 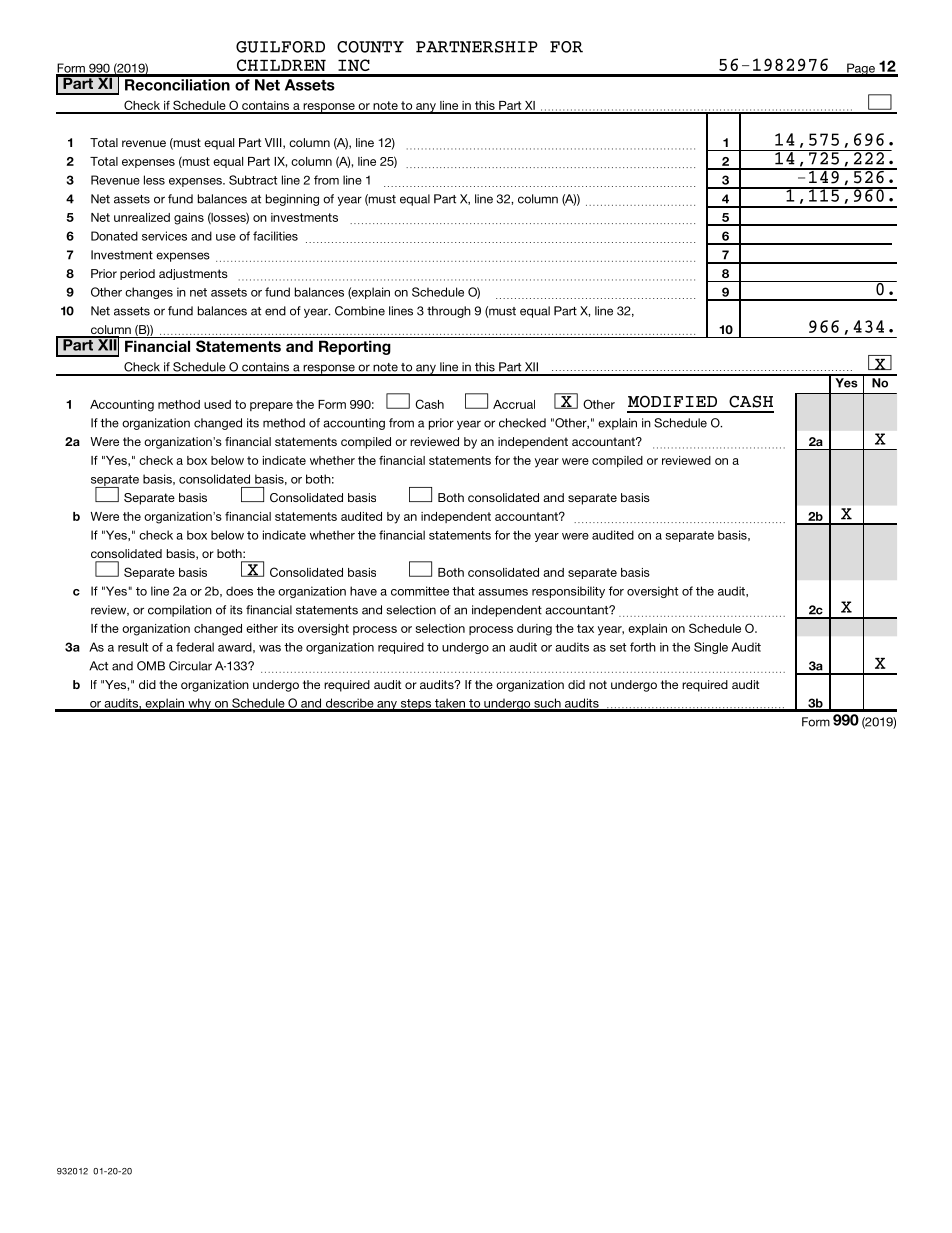 What do you see at coordinates (274, 143) in the screenshot?
I see `VIII` at bounding box center [274, 143].
